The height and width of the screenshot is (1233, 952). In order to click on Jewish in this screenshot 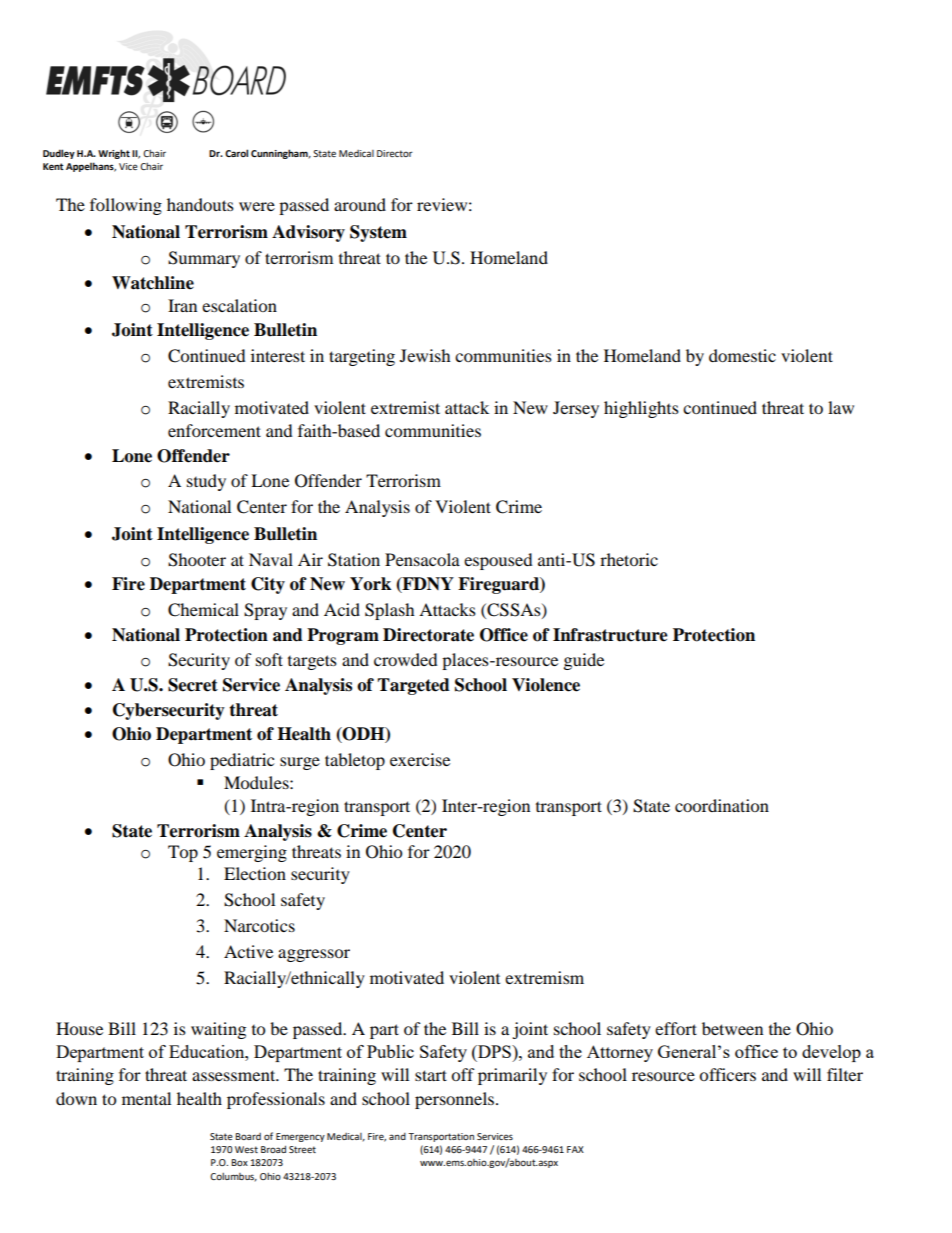, I will do `click(425, 355)`.
